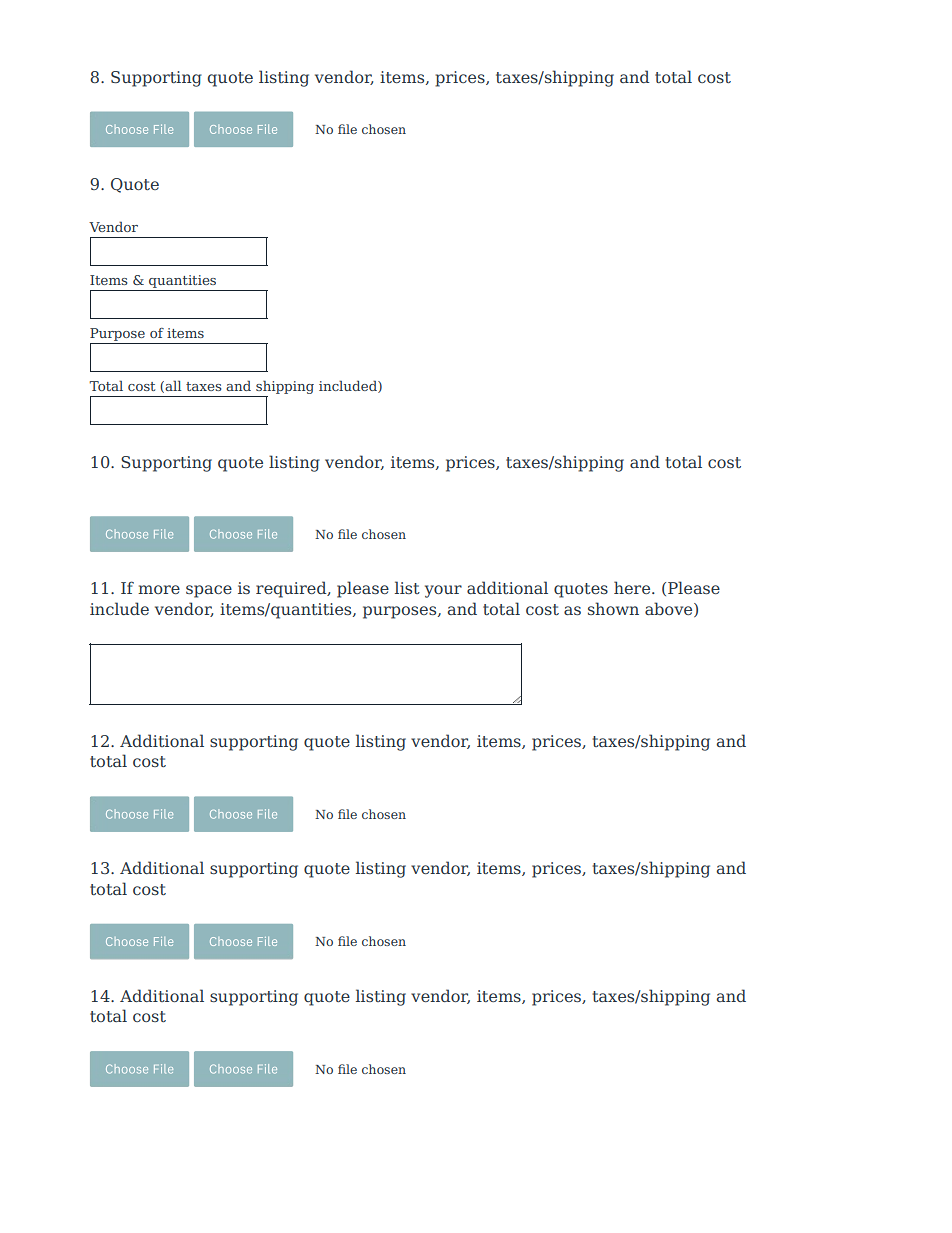 Image resolution: width=952 pixels, height=1233 pixels. What do you see at coordinates (443, 591) in the document?
I see `your` at bounding box center [443, 591].
